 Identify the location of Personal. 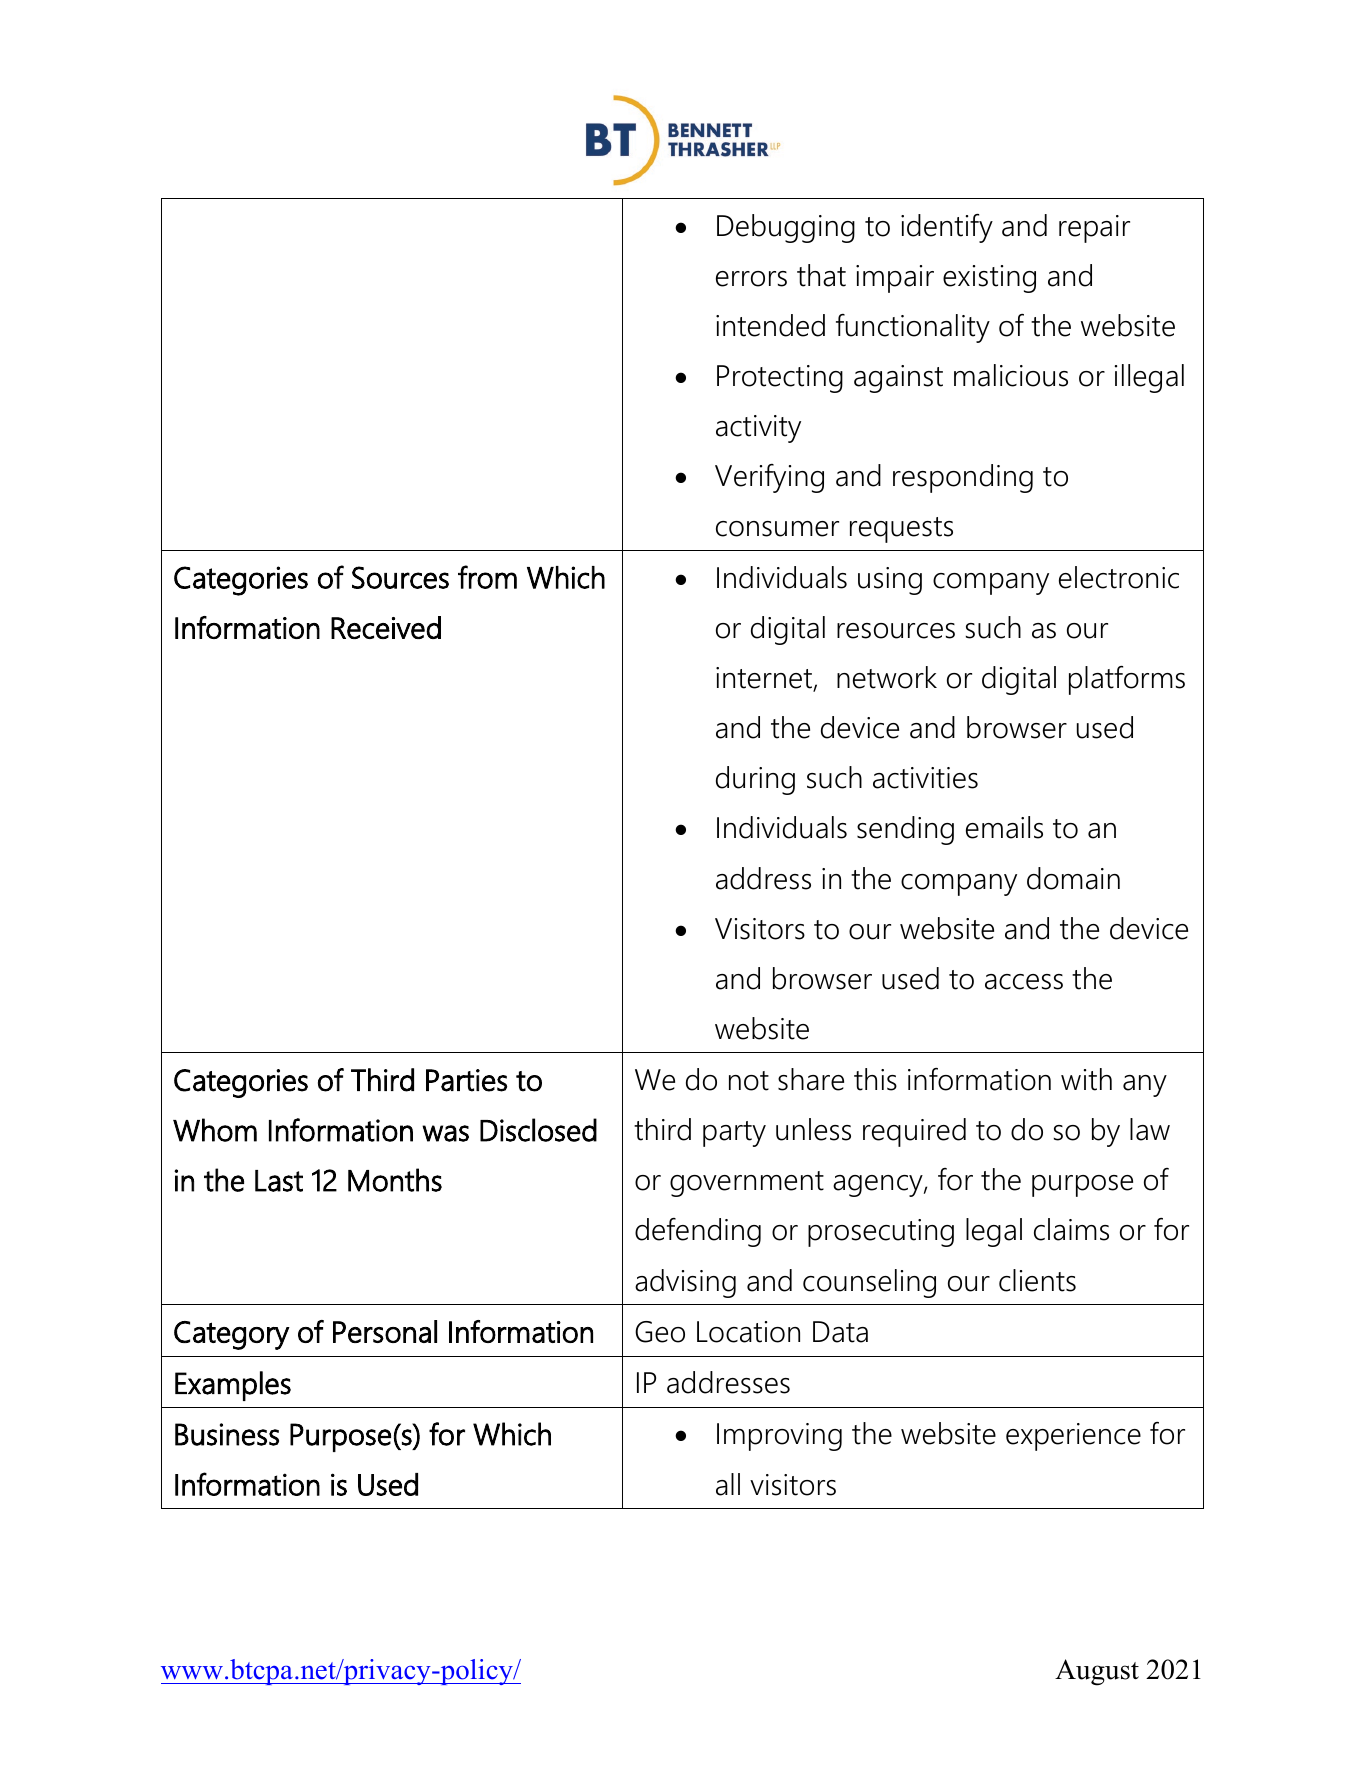
(385, 1331).
